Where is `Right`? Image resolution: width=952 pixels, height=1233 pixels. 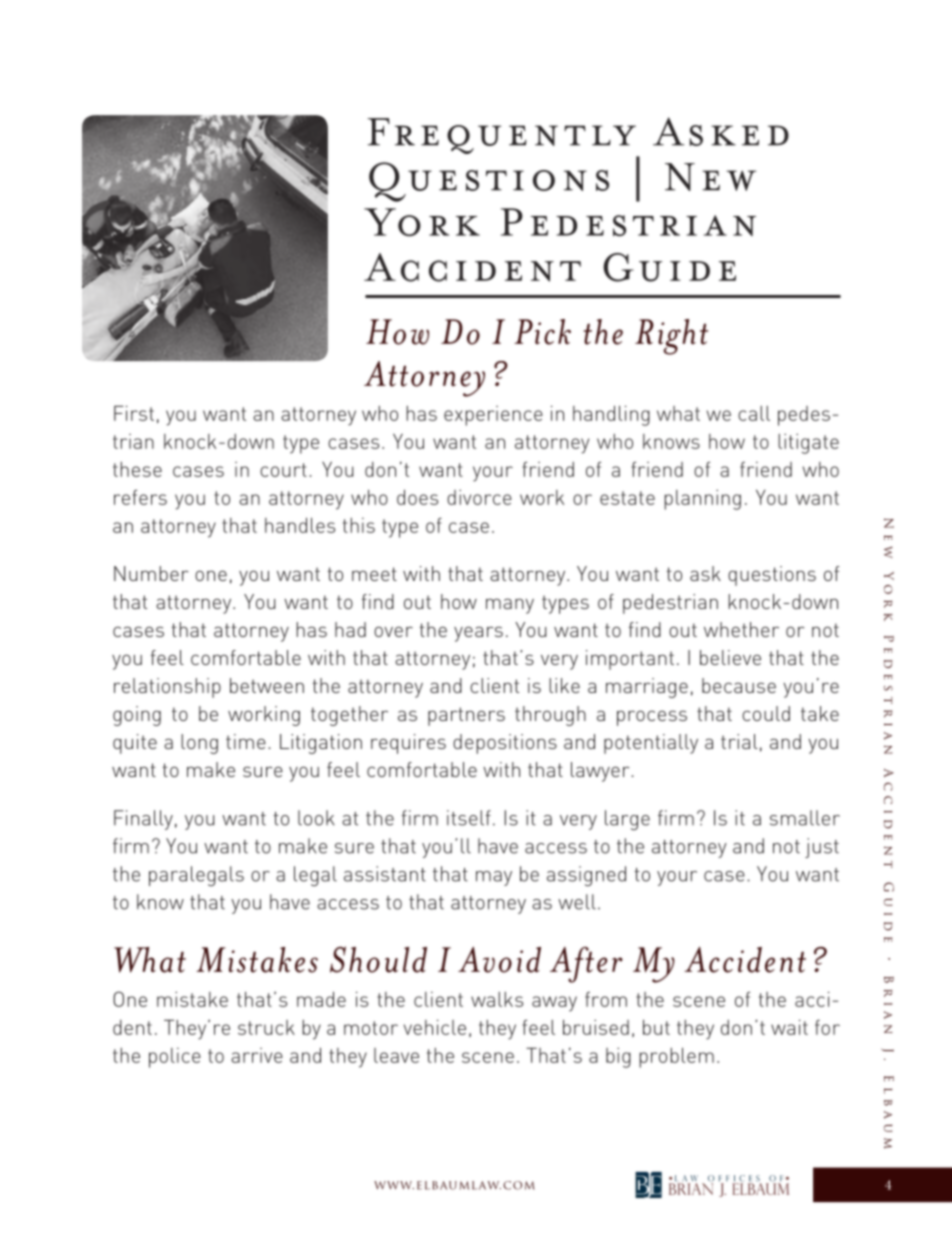
Right is located at coordinates (671, 337).
